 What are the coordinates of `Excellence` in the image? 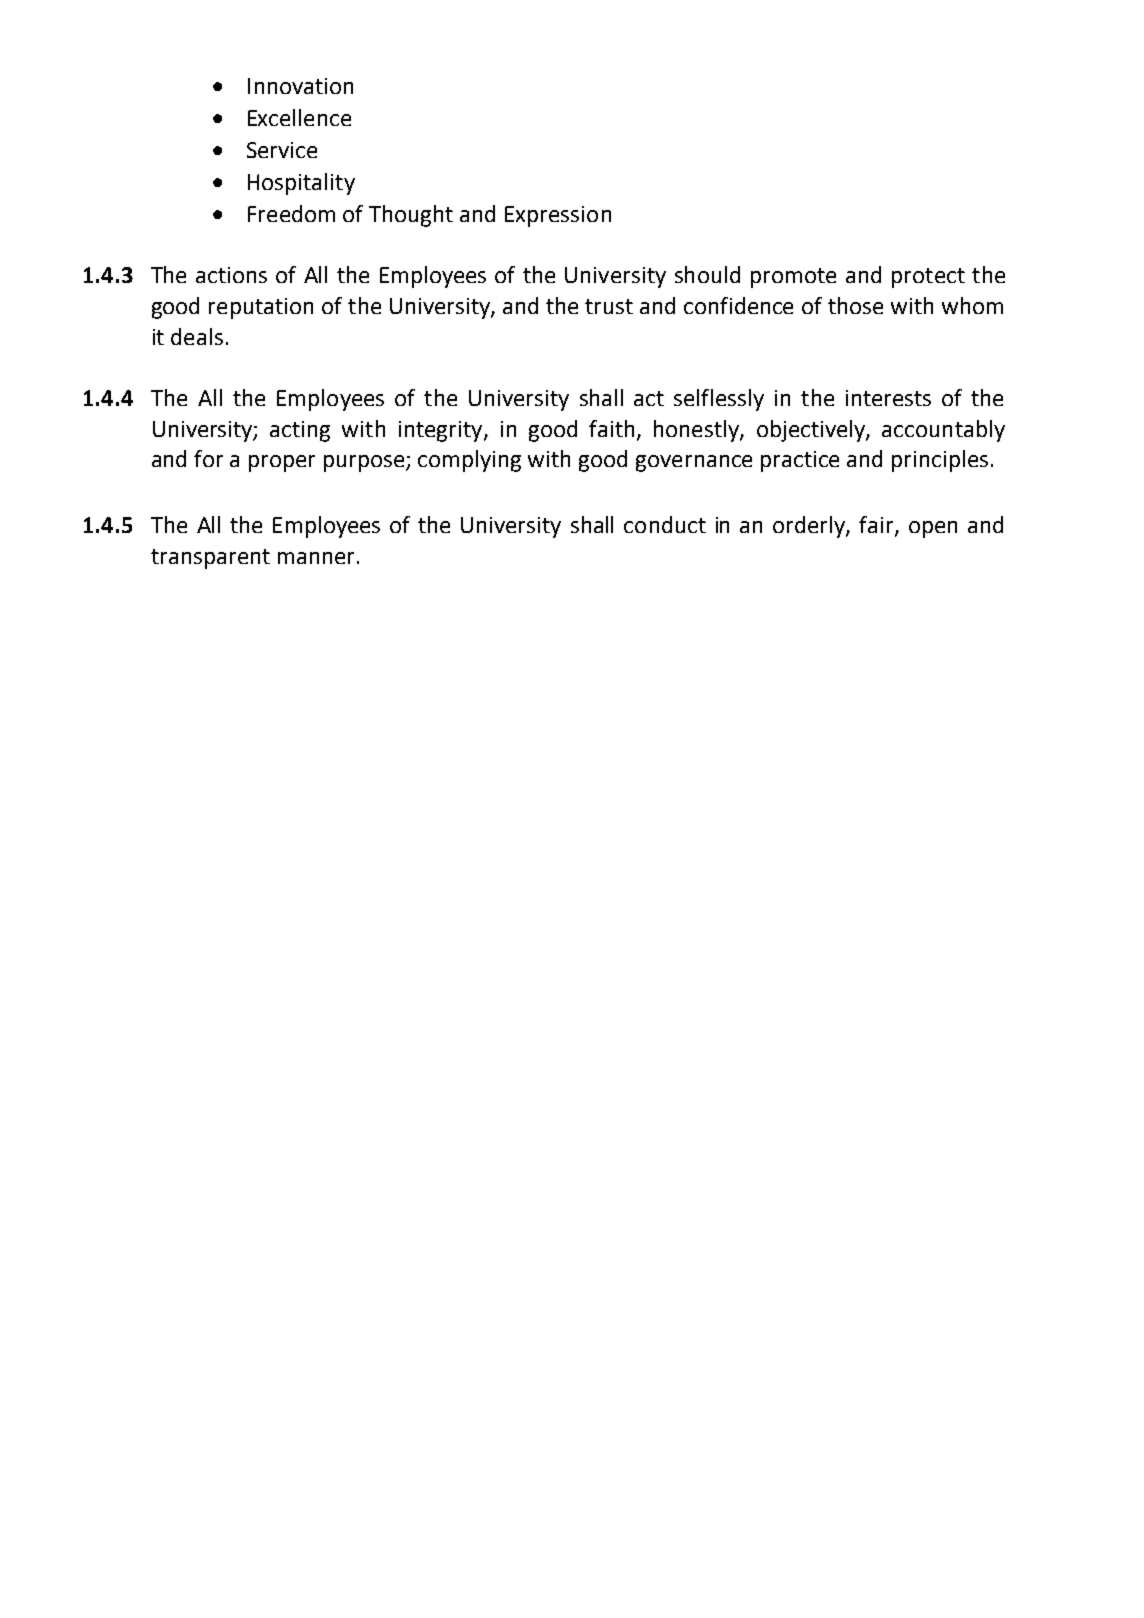 It's located at (299, 117).
